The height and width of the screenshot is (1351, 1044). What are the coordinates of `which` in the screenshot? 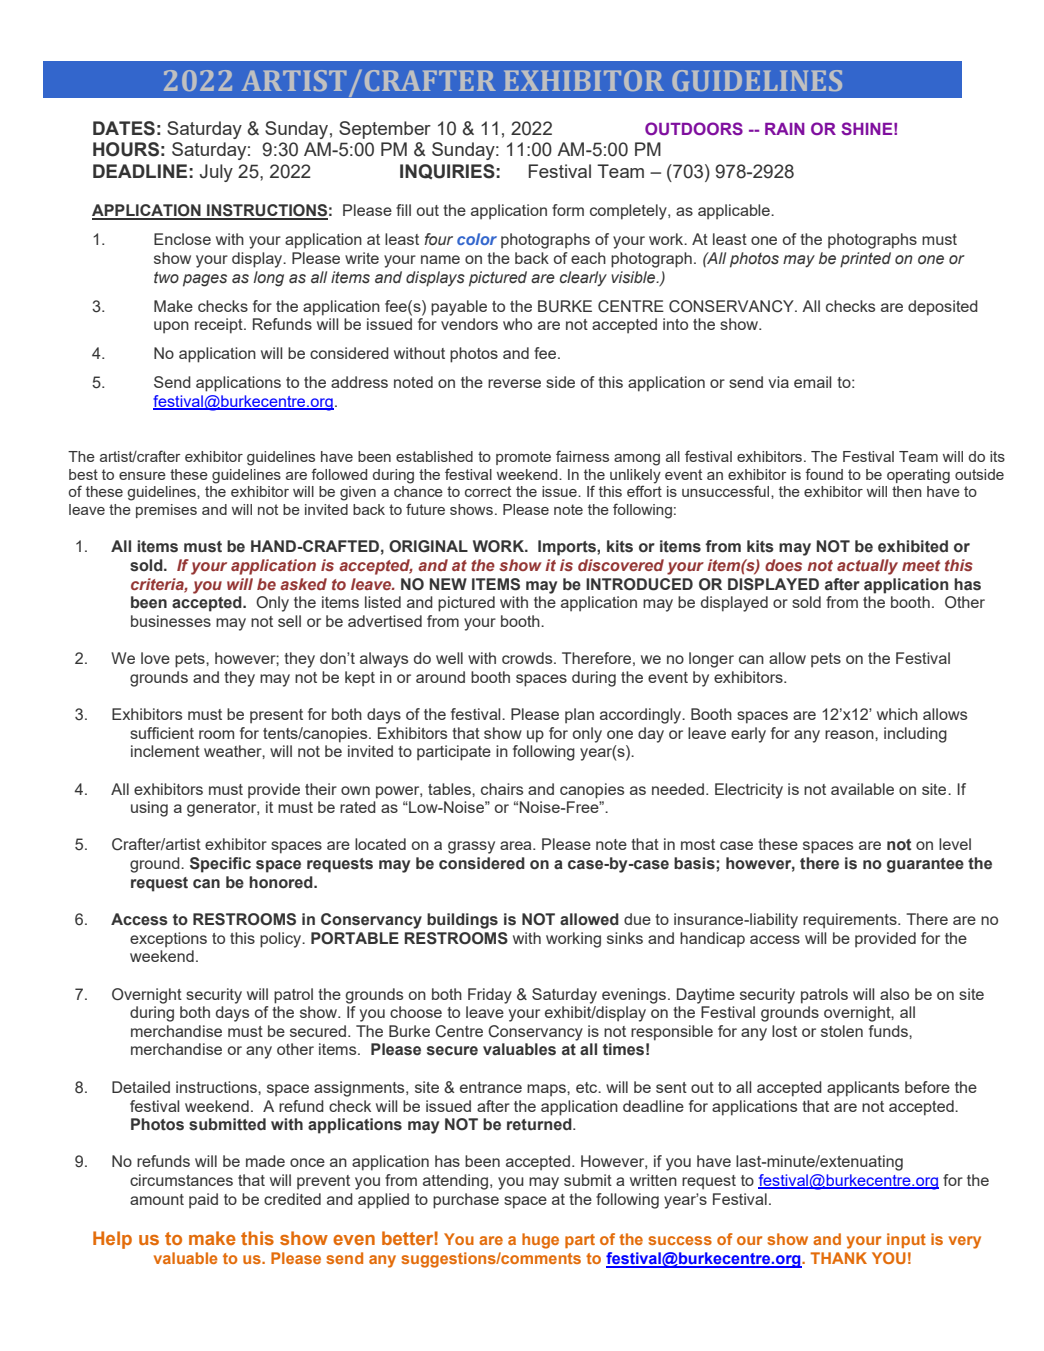 It's located at (897, 714).
